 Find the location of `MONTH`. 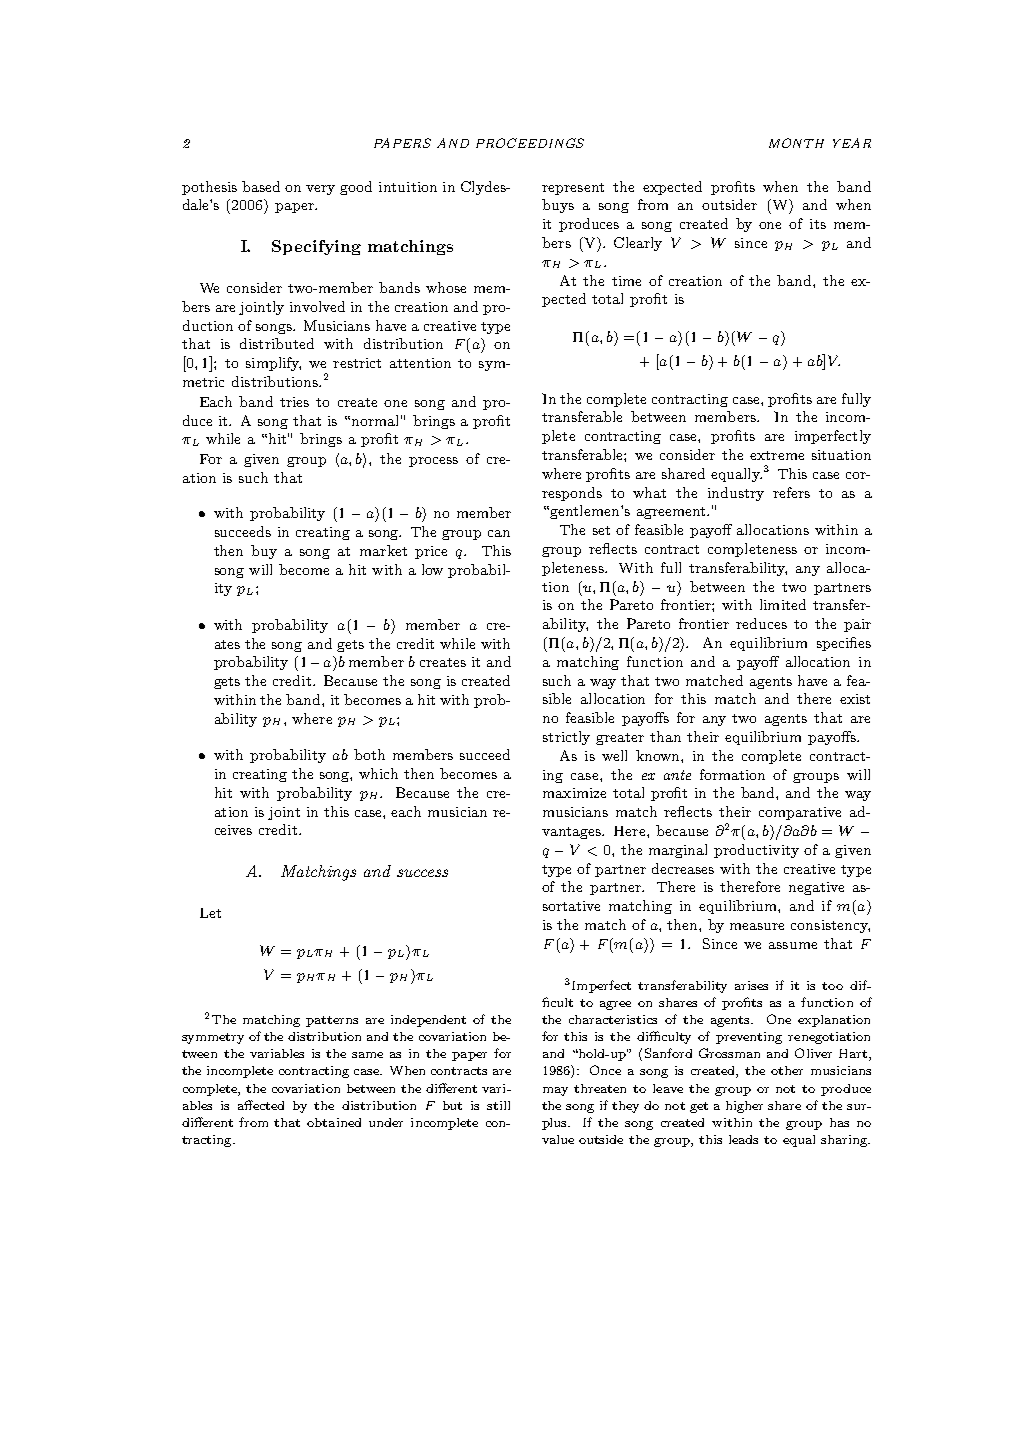

MONTH is located at coordinates (796, 143).
